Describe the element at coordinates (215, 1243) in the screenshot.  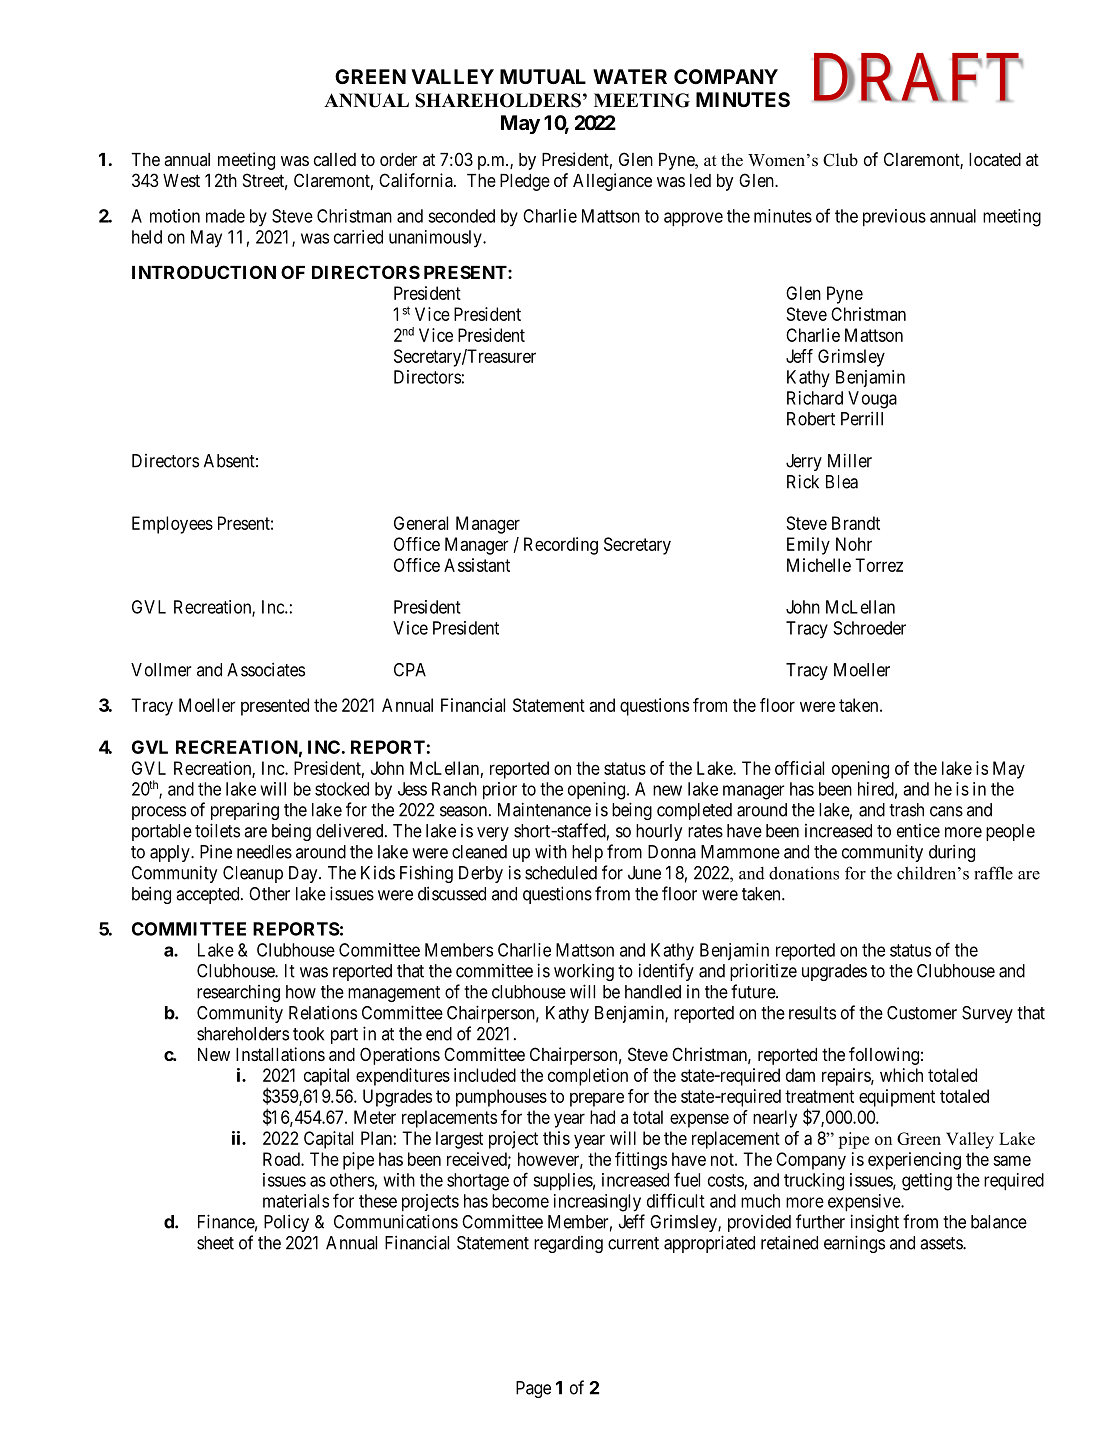
I see `sheet` at that location.
